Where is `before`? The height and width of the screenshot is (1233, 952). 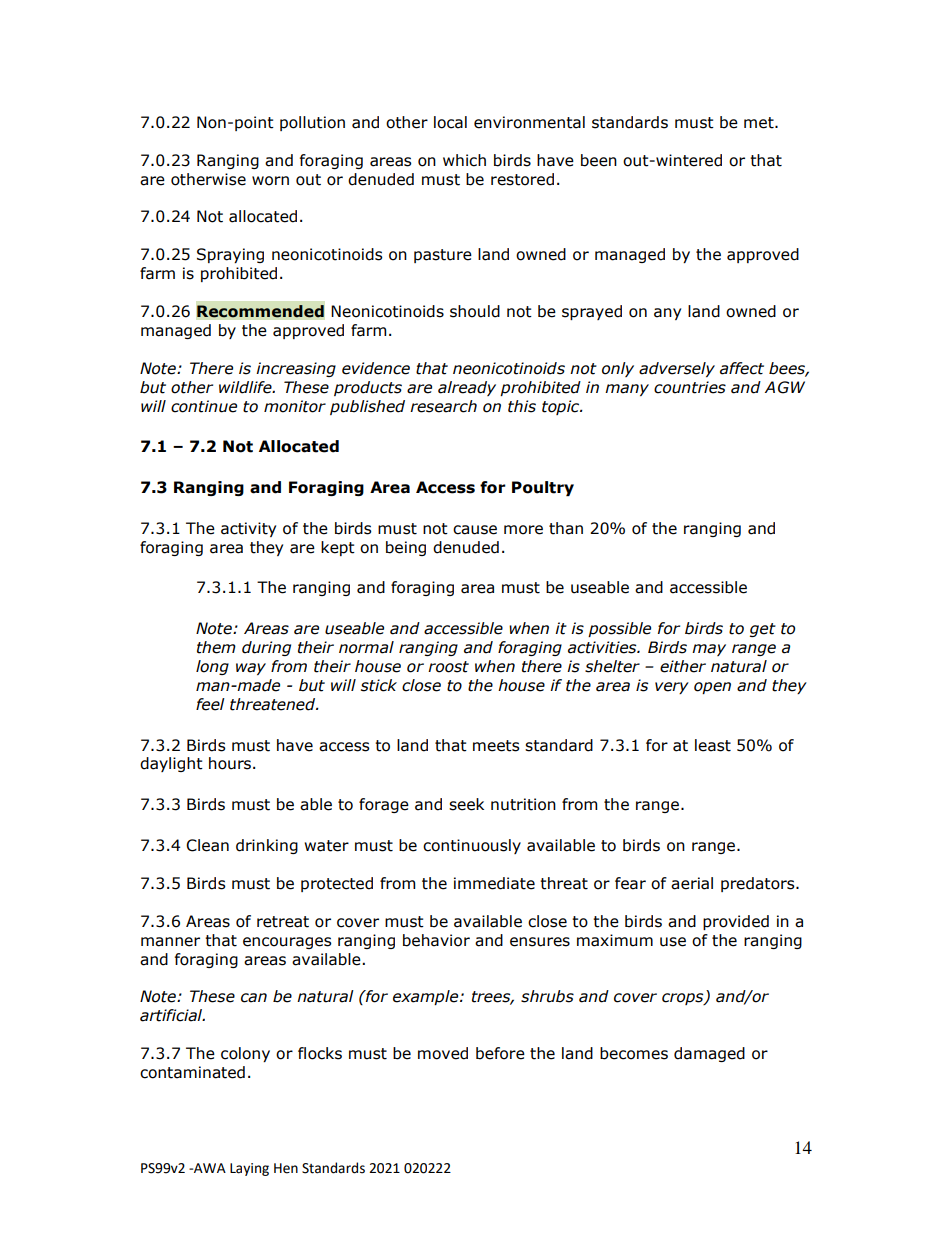 before is located at coordinates (500, 1053).
